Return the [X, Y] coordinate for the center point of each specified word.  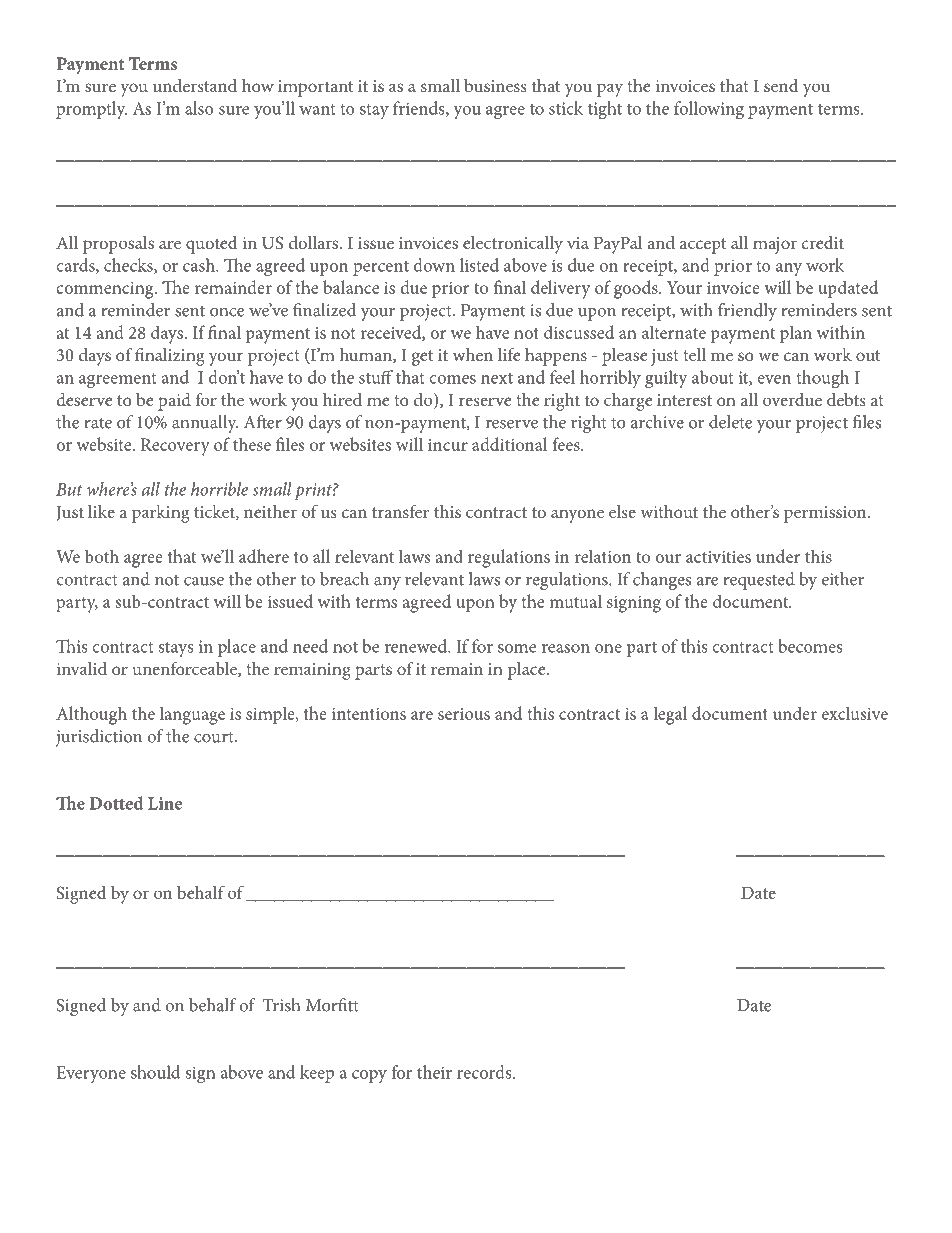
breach [344, 579]
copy [369, 1076]
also [199, 108]
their [434, 1072]
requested [759, 581]
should [155, 1072]
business [495, 85]
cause [204, 581]
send [781, 85]
